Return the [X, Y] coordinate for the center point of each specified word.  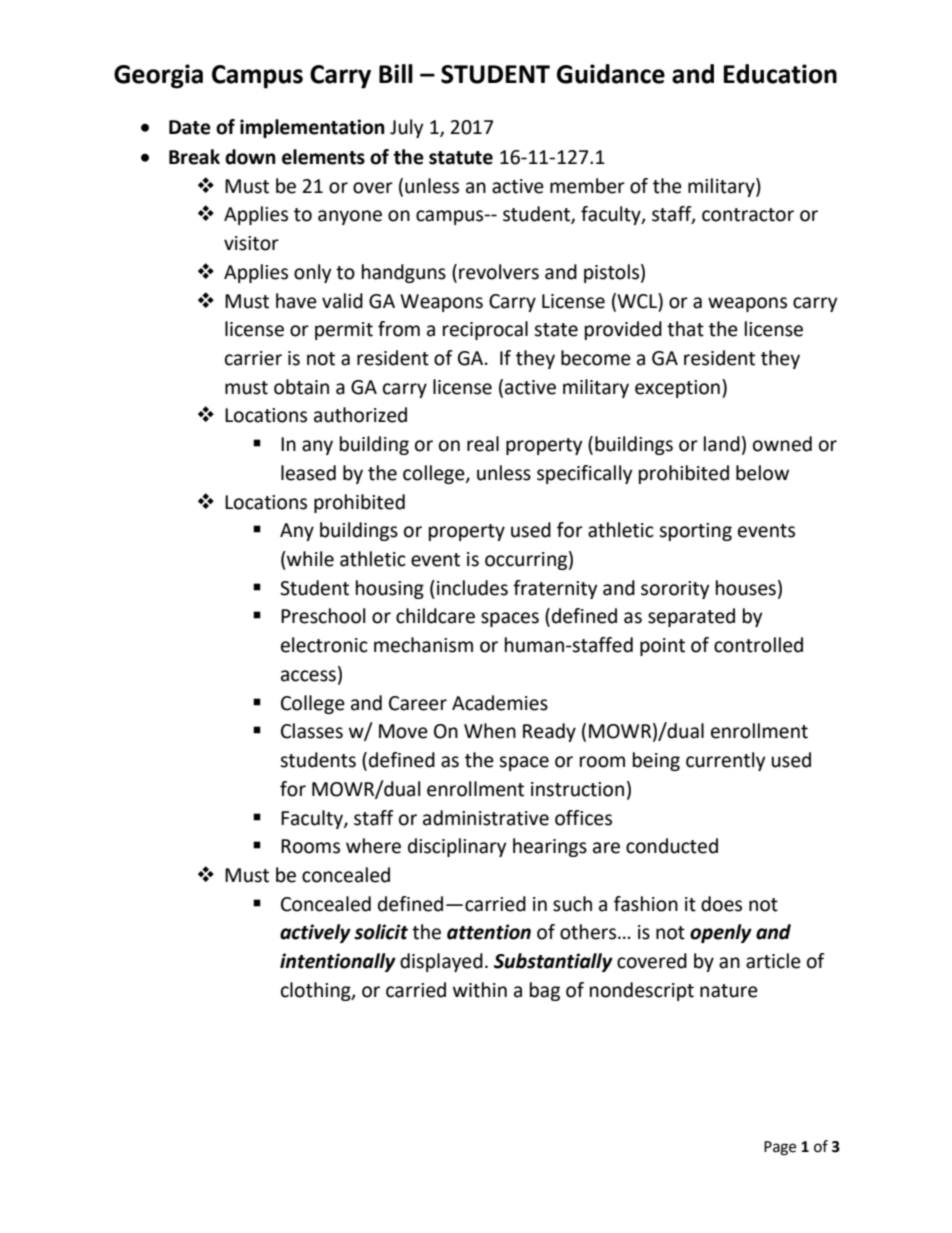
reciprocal [485, 330]
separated [691, 617]
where [373, 846]
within [480, 990]
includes [472, 588]
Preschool [323, 616]
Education [780, 74]
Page [780, 1148]
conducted [672, 846]
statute [461, 158]
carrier [253, 358]
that [685, 329]
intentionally [338, 962]
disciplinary [457, 847]
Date [190, 127]
